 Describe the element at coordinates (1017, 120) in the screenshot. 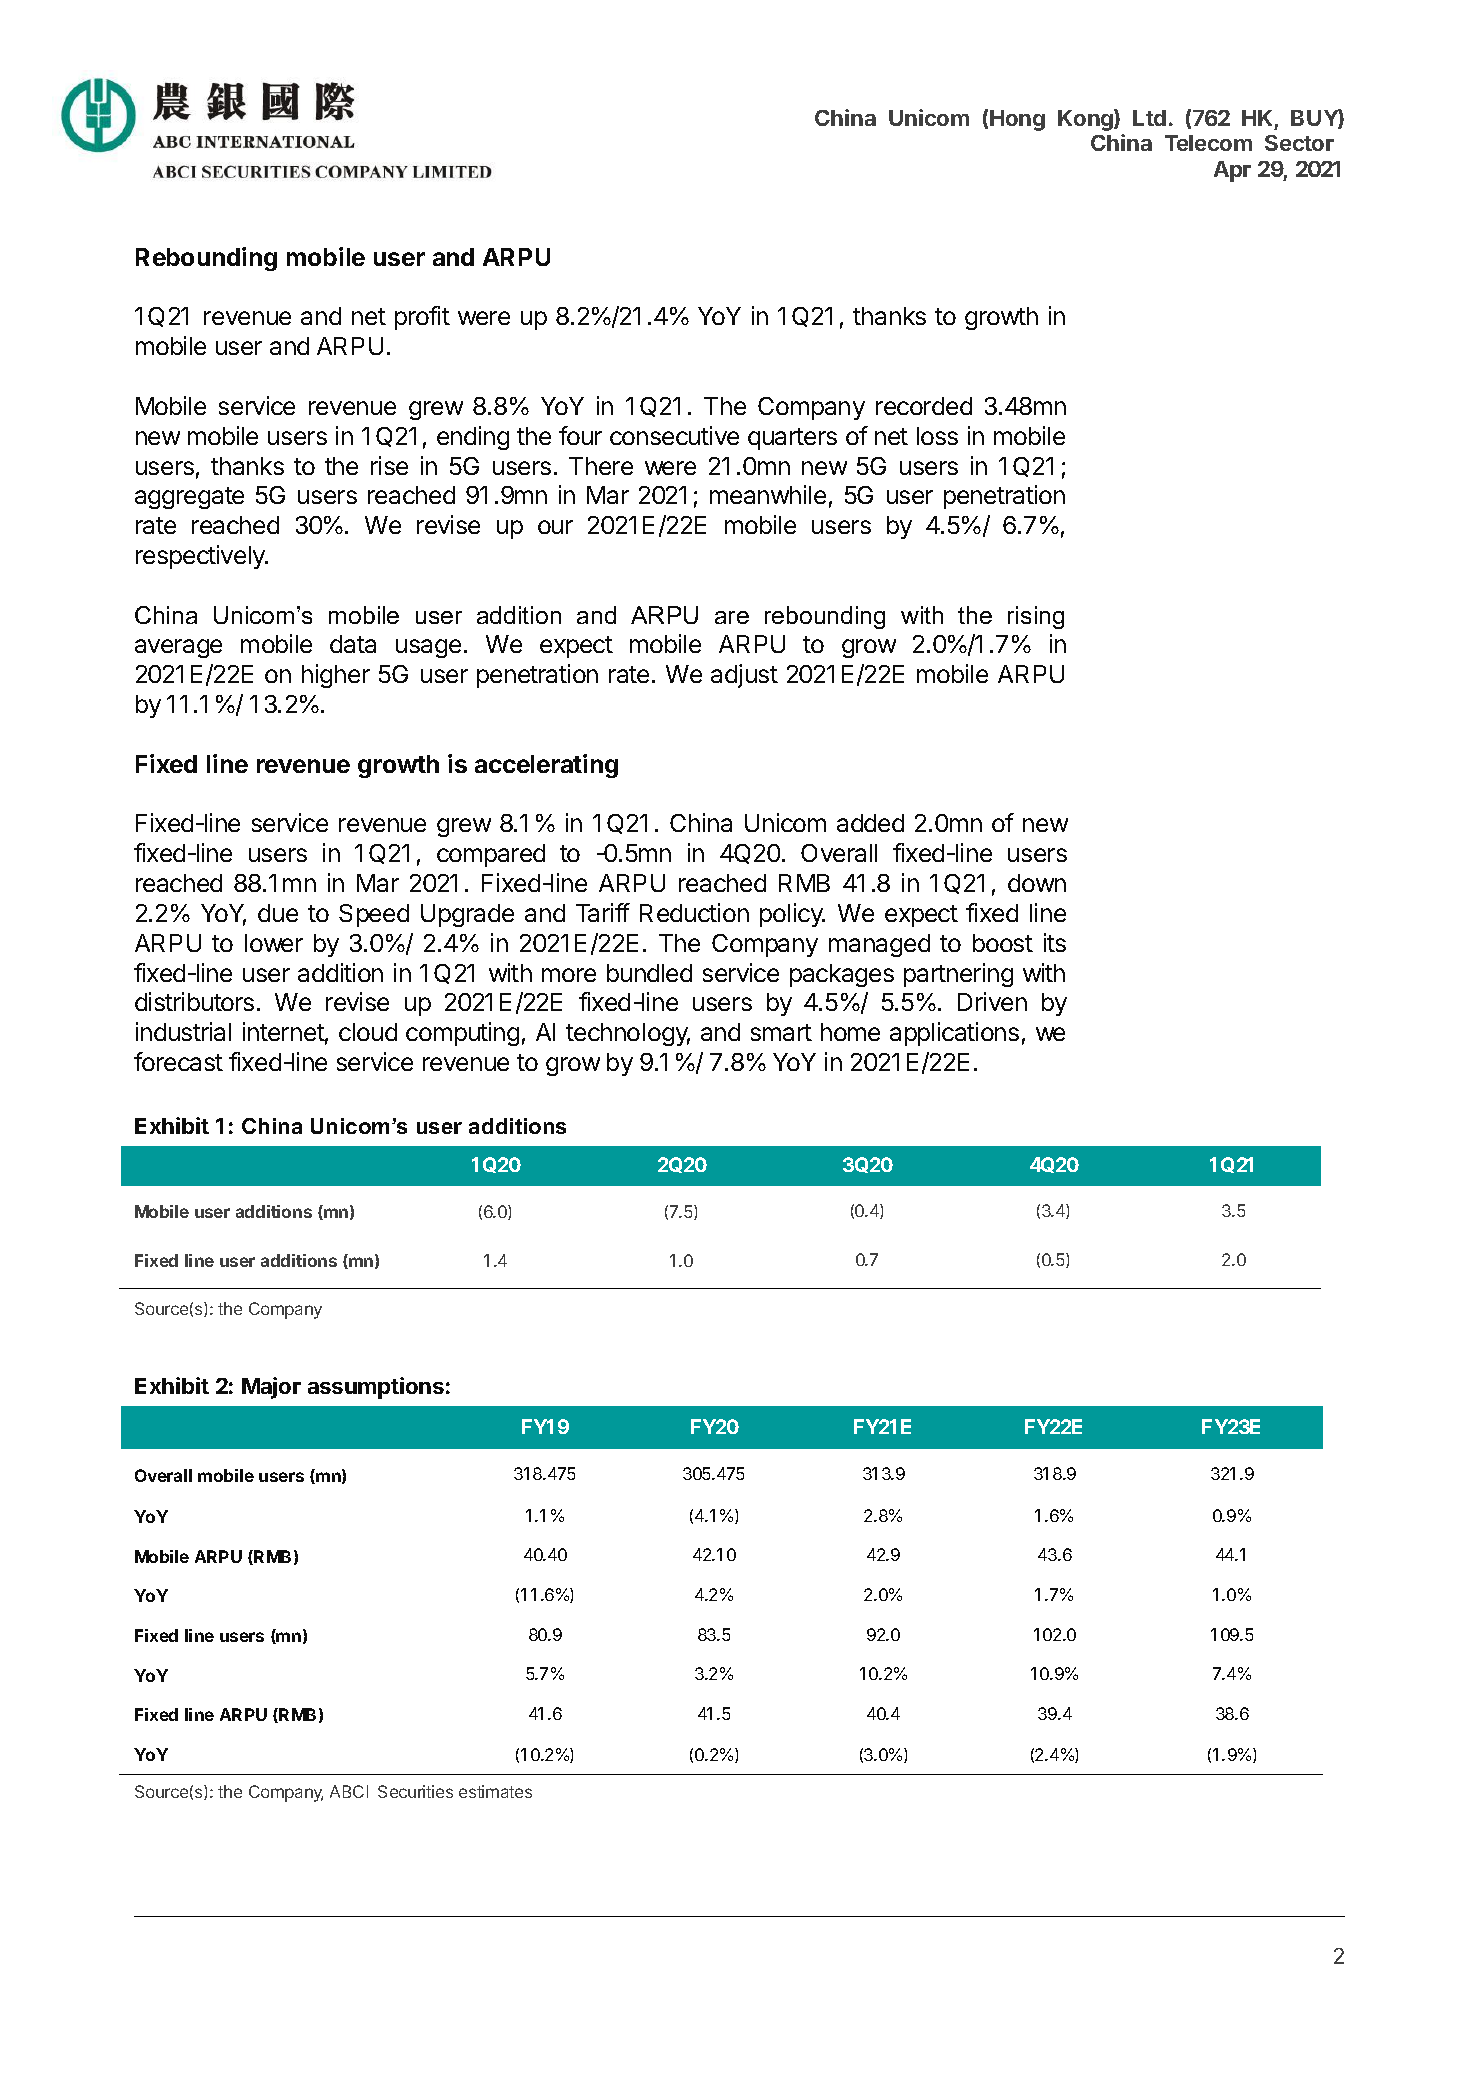

I see `Hong` at that location.
